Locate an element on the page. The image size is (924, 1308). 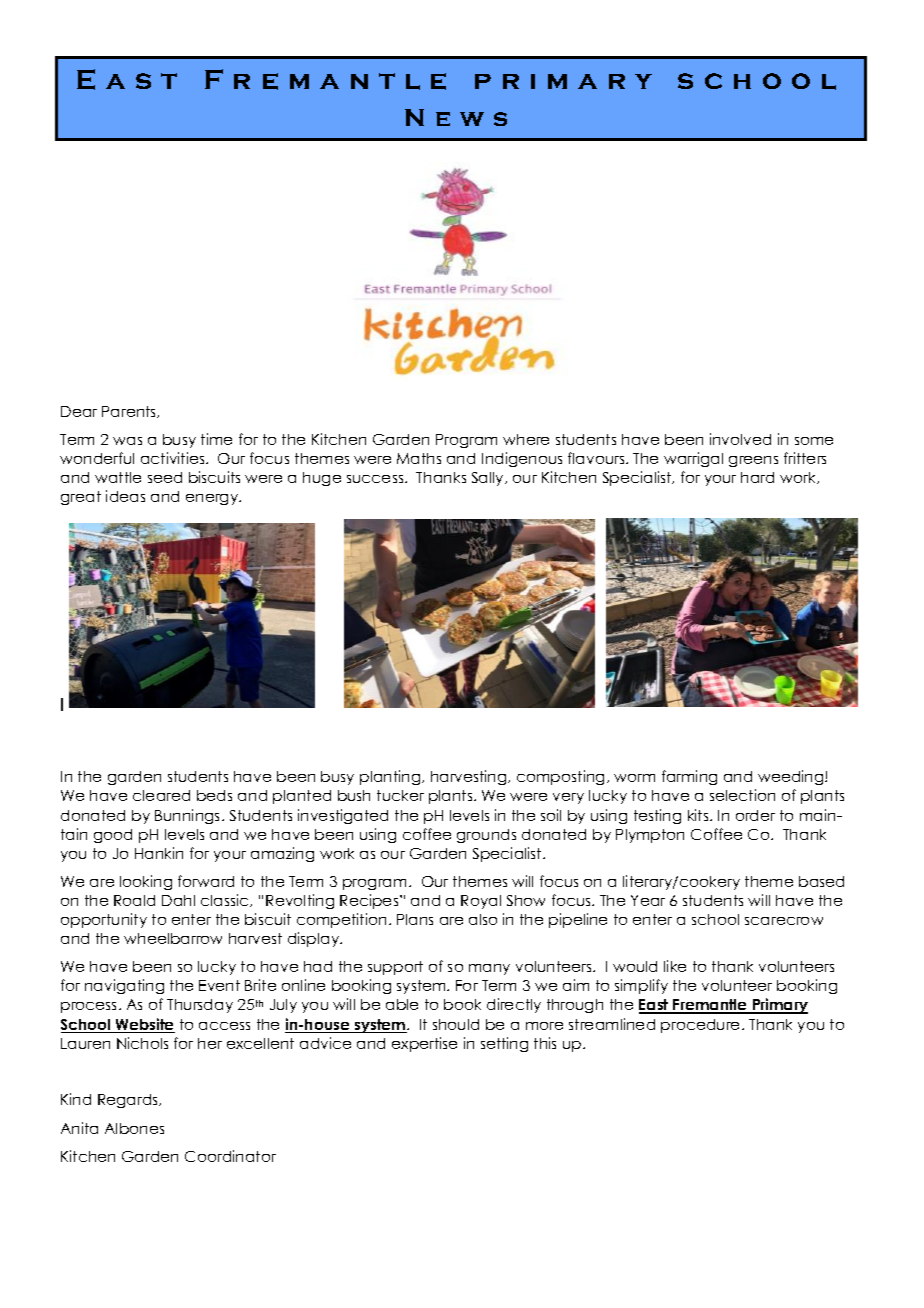
was is located at coordinates (127, 441).
